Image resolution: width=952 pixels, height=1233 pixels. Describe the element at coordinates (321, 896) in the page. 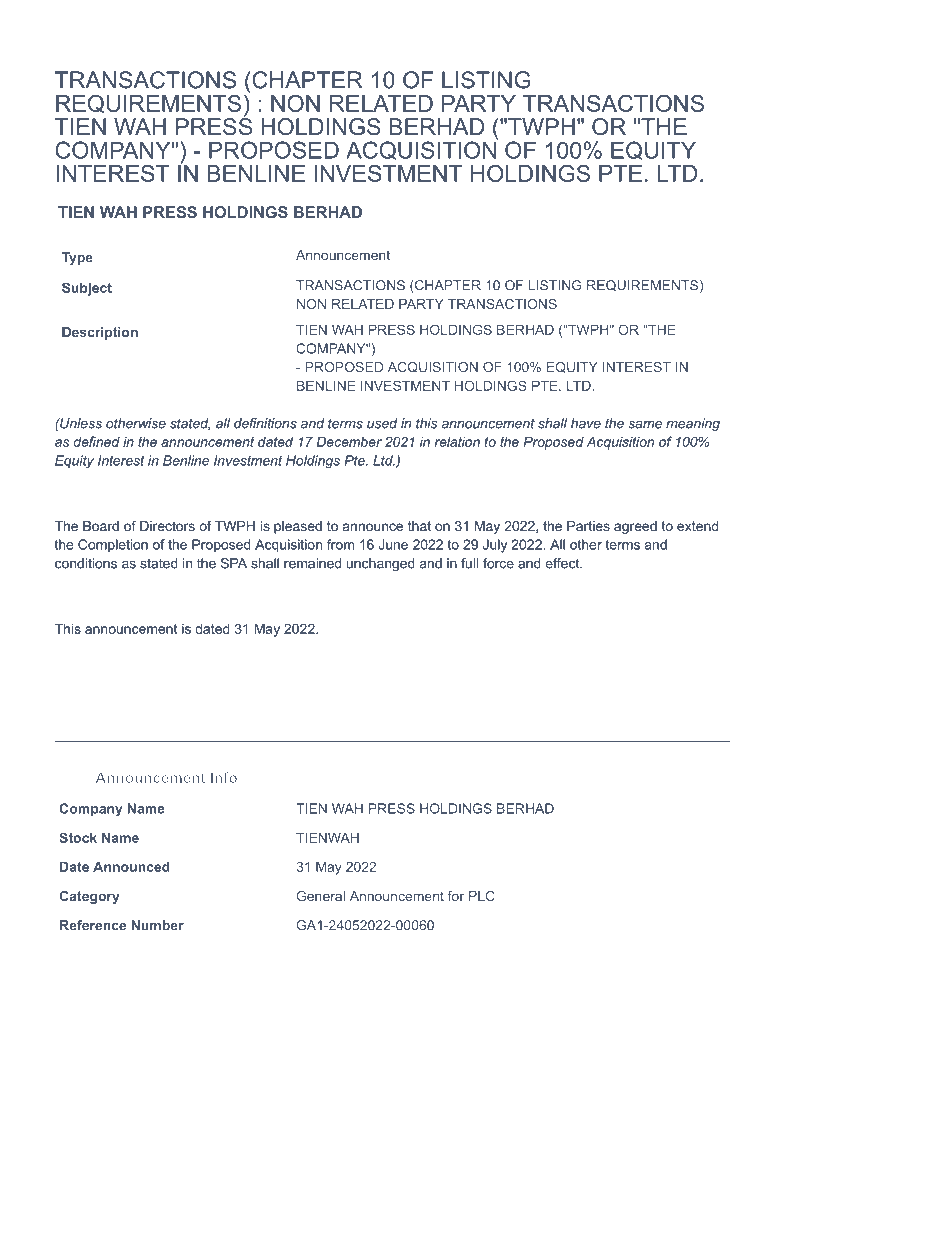

I see `General` at that location.
